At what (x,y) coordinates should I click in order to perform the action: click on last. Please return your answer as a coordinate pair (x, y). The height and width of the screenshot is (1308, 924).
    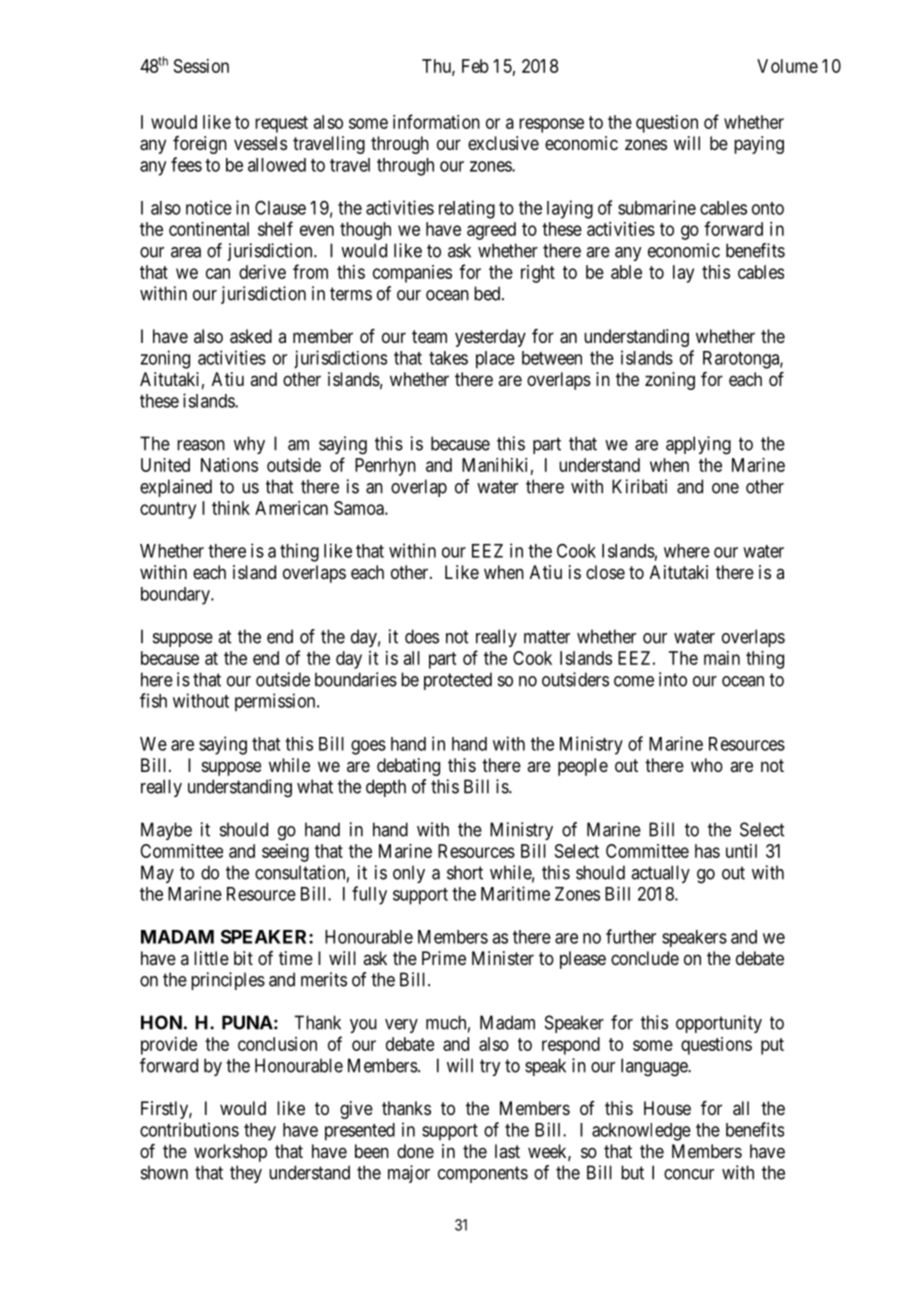
    Looking at the image, I should click on (507, 1151).
